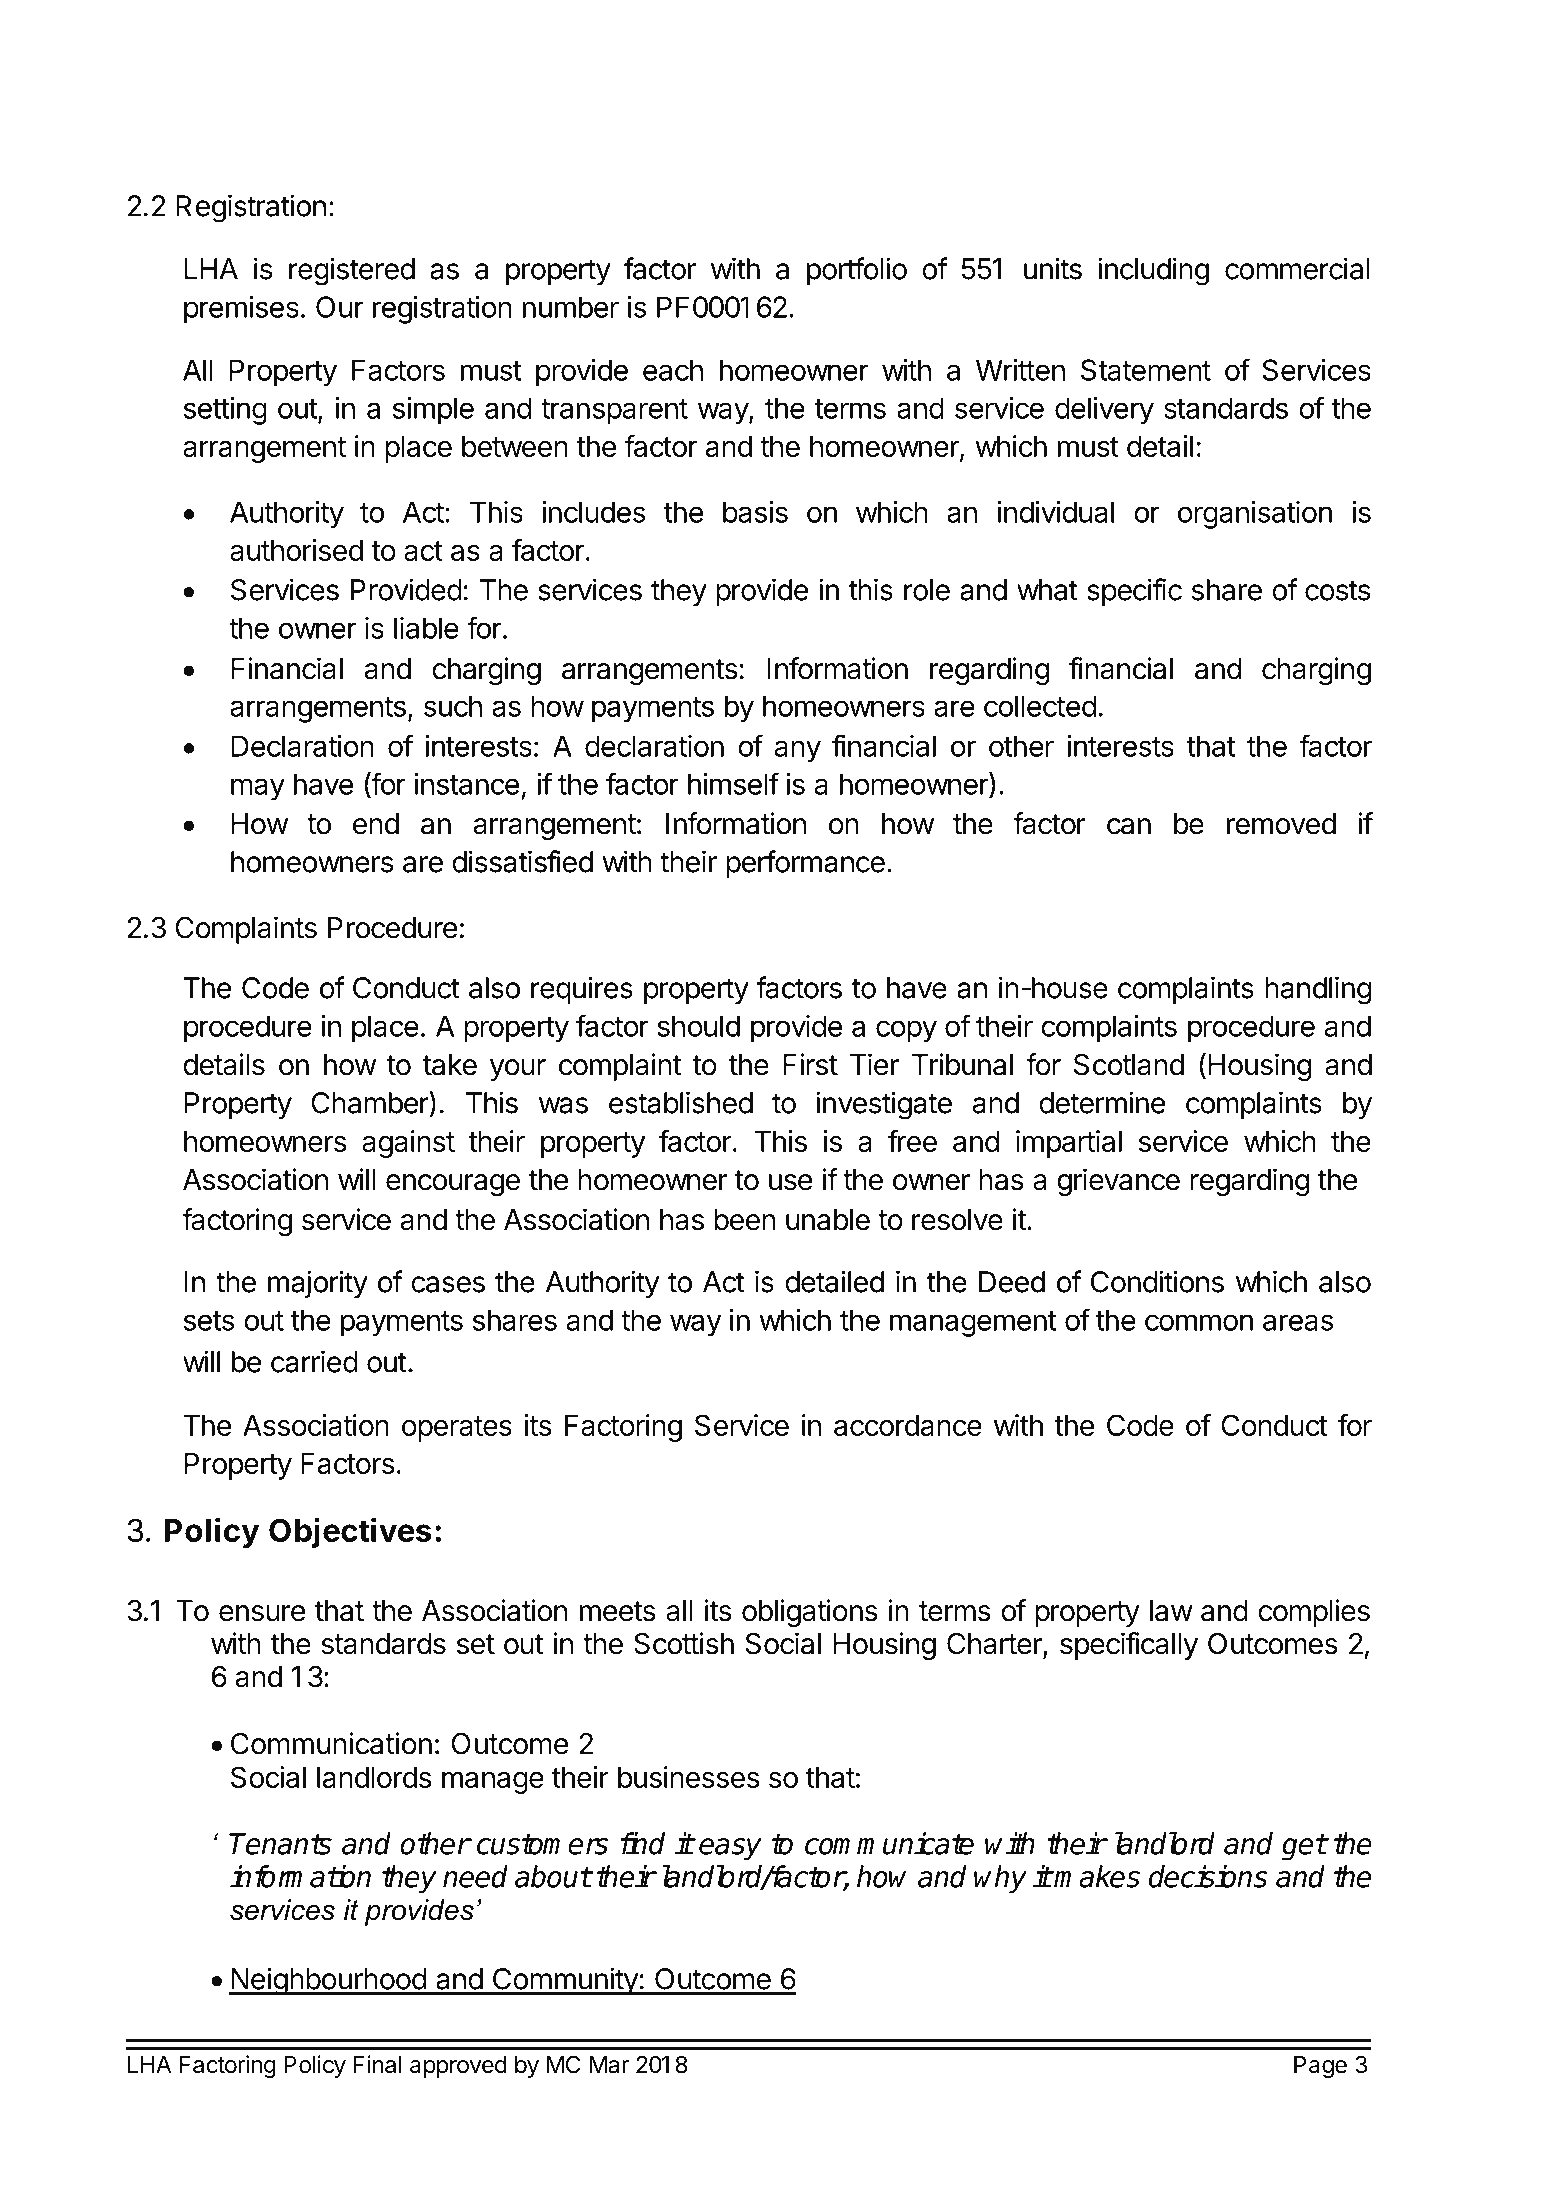  I want to click on carried, so click(314, 1361).
